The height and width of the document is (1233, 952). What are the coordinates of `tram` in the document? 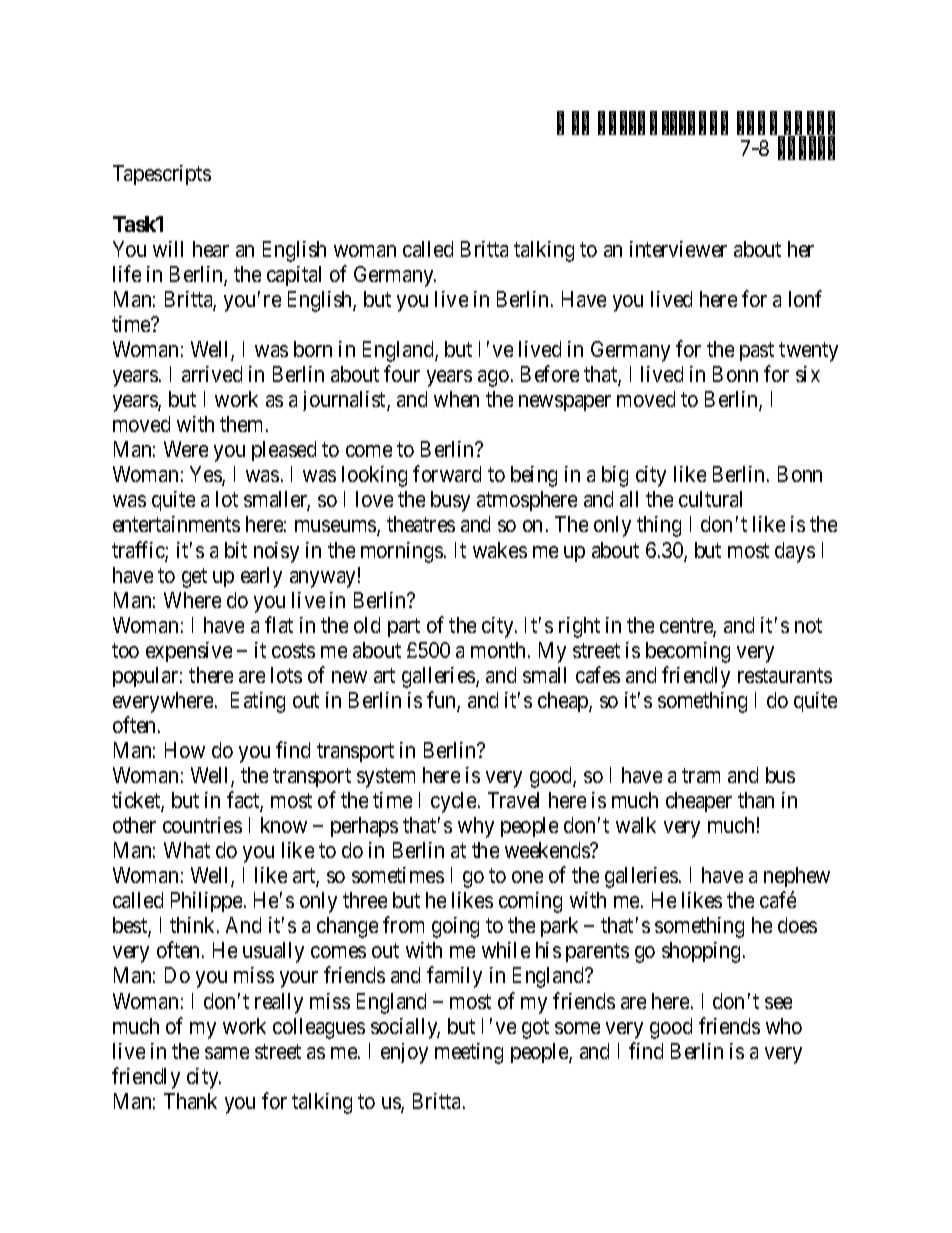 It's located at (701, 775).
